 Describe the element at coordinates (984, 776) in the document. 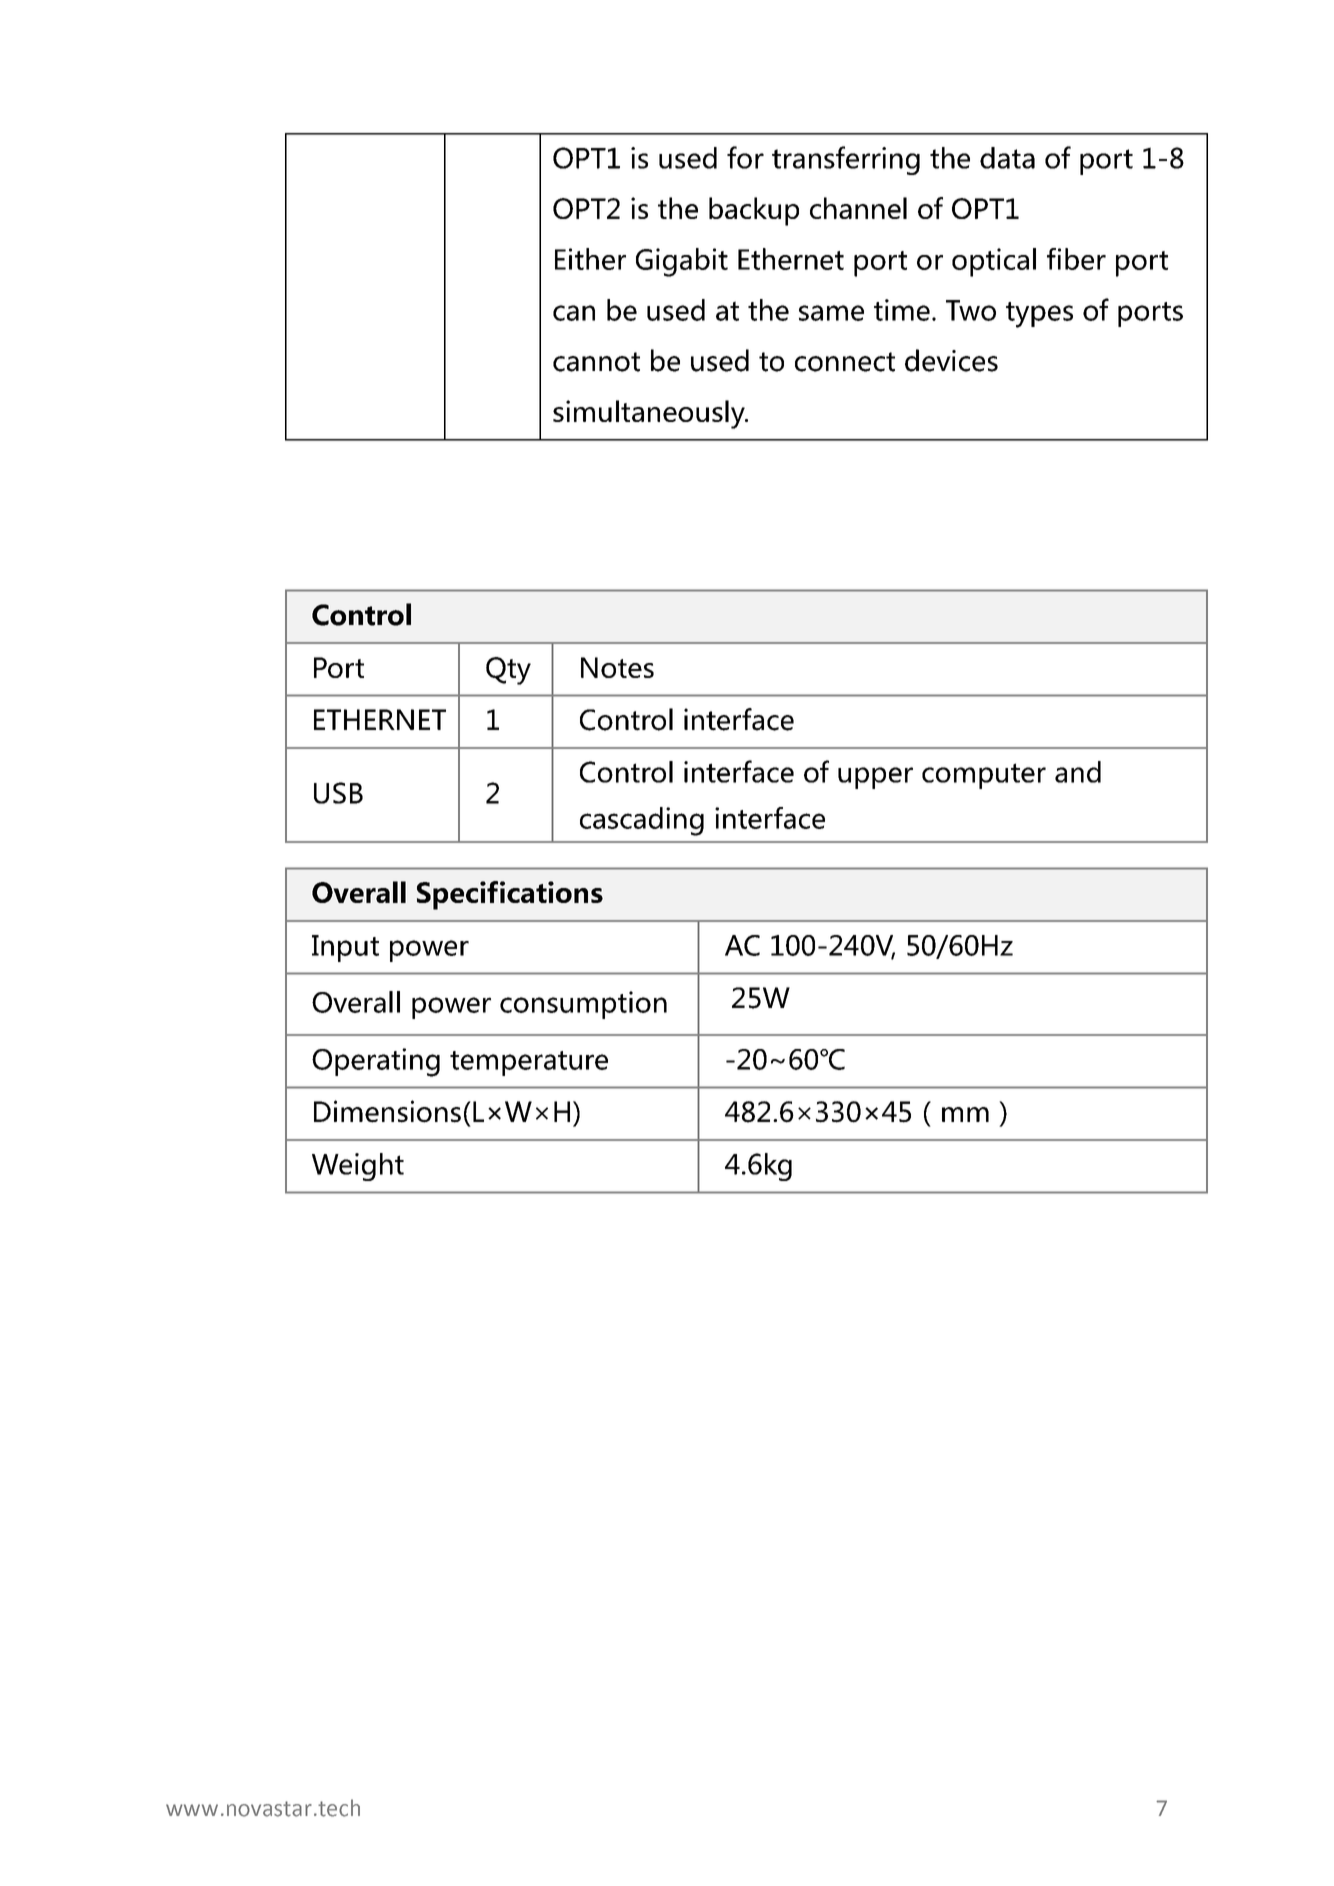

I see `computer` at that location.
